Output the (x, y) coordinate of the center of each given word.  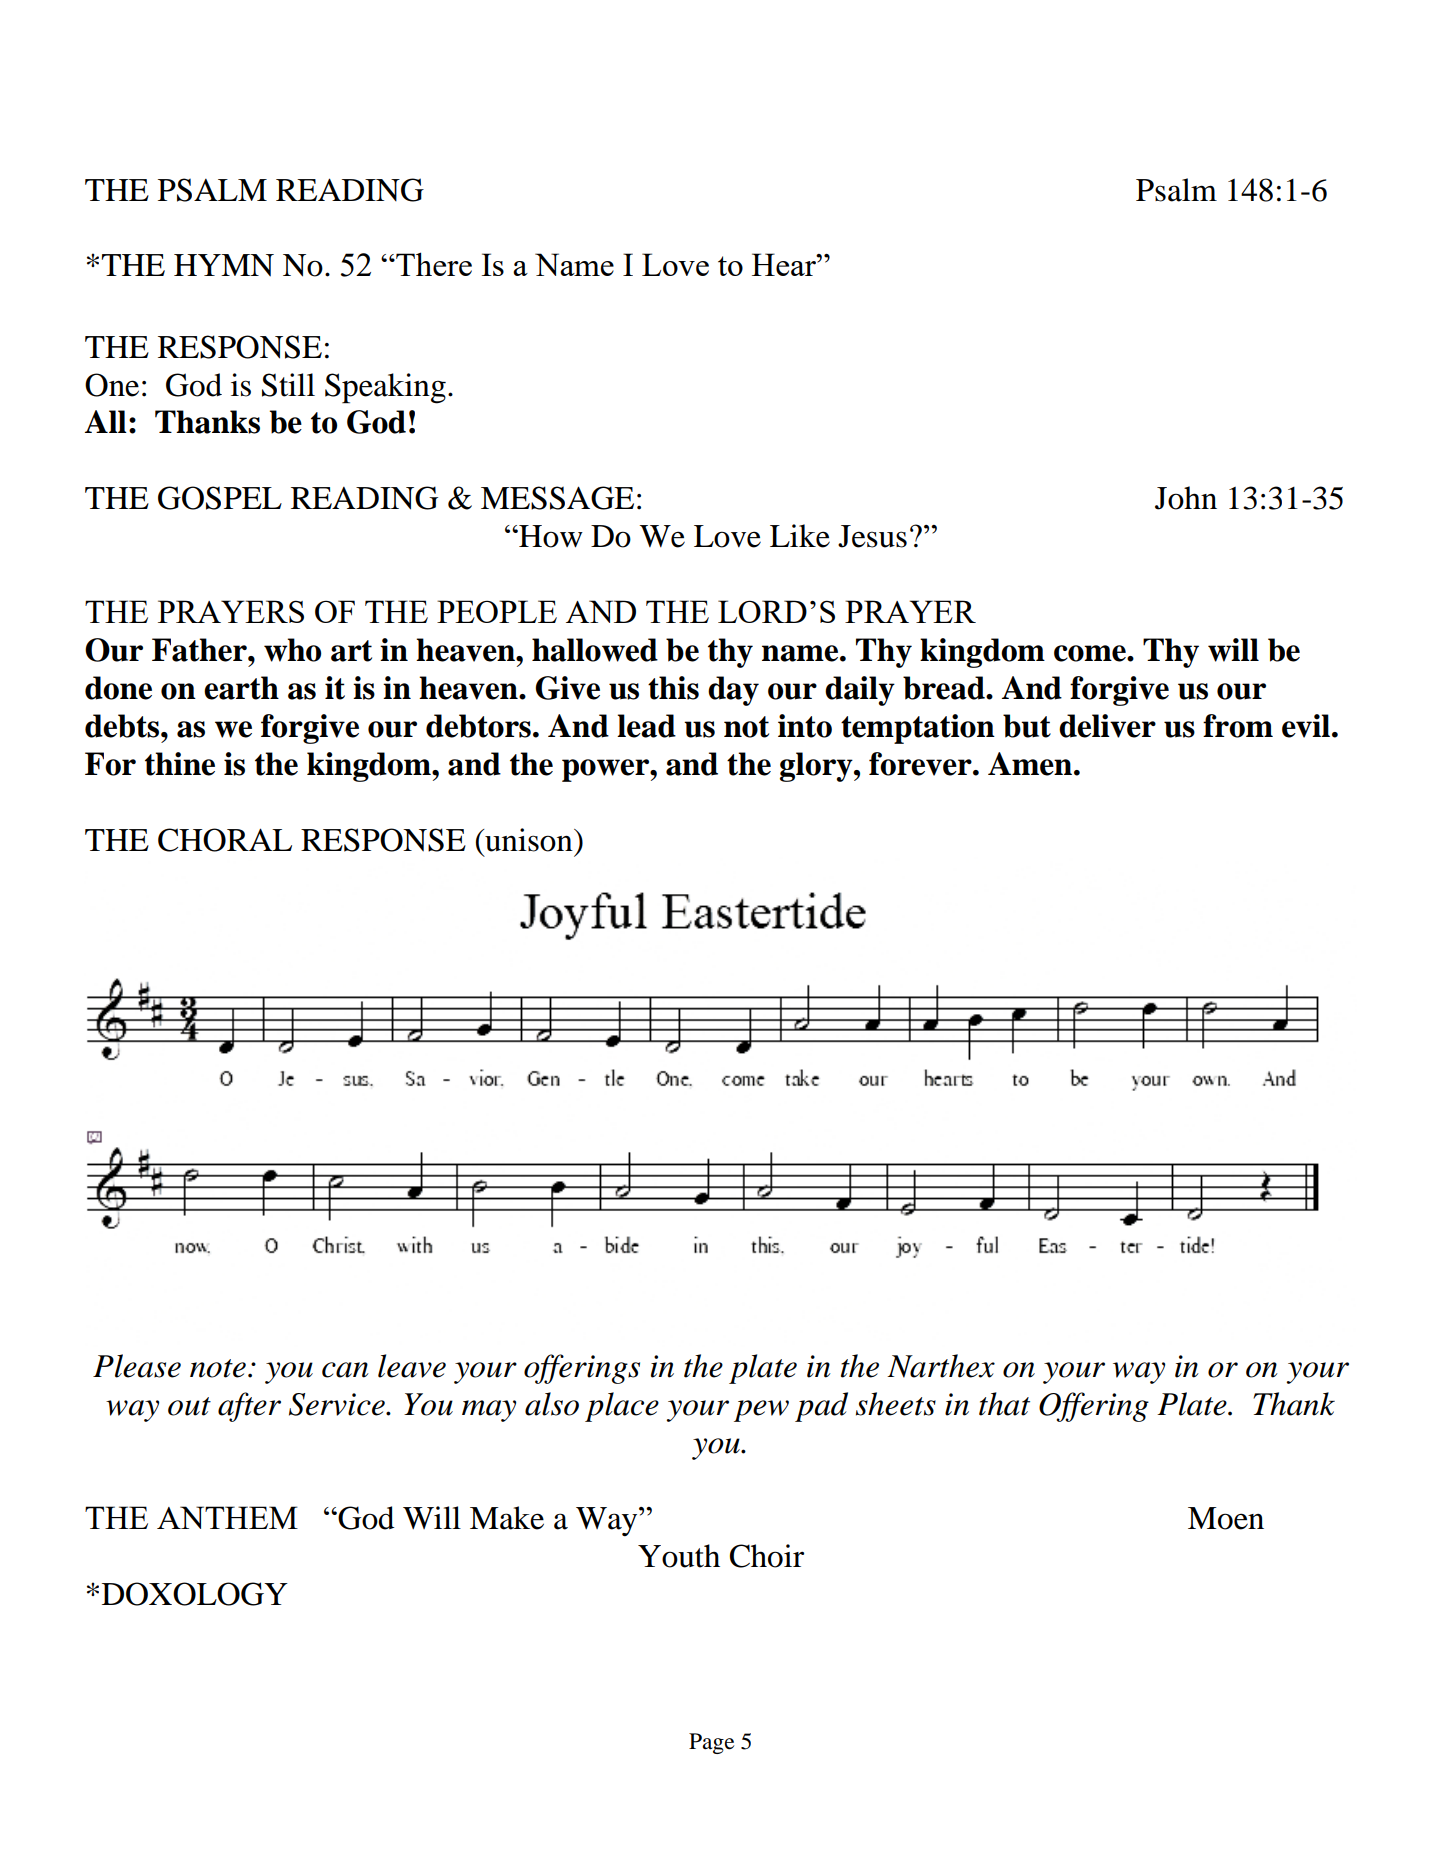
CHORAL (225, 840)
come (1091, 653)
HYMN (224, 265)
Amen (1031, 764)
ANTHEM (227, 1517)
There (433, 264)
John (1186, 498)
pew (761, 1411)
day (733, 691)
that (1004, 1404)
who (292, 650)
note (218, 1368)
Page (711, 1743)
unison (529, 840)
